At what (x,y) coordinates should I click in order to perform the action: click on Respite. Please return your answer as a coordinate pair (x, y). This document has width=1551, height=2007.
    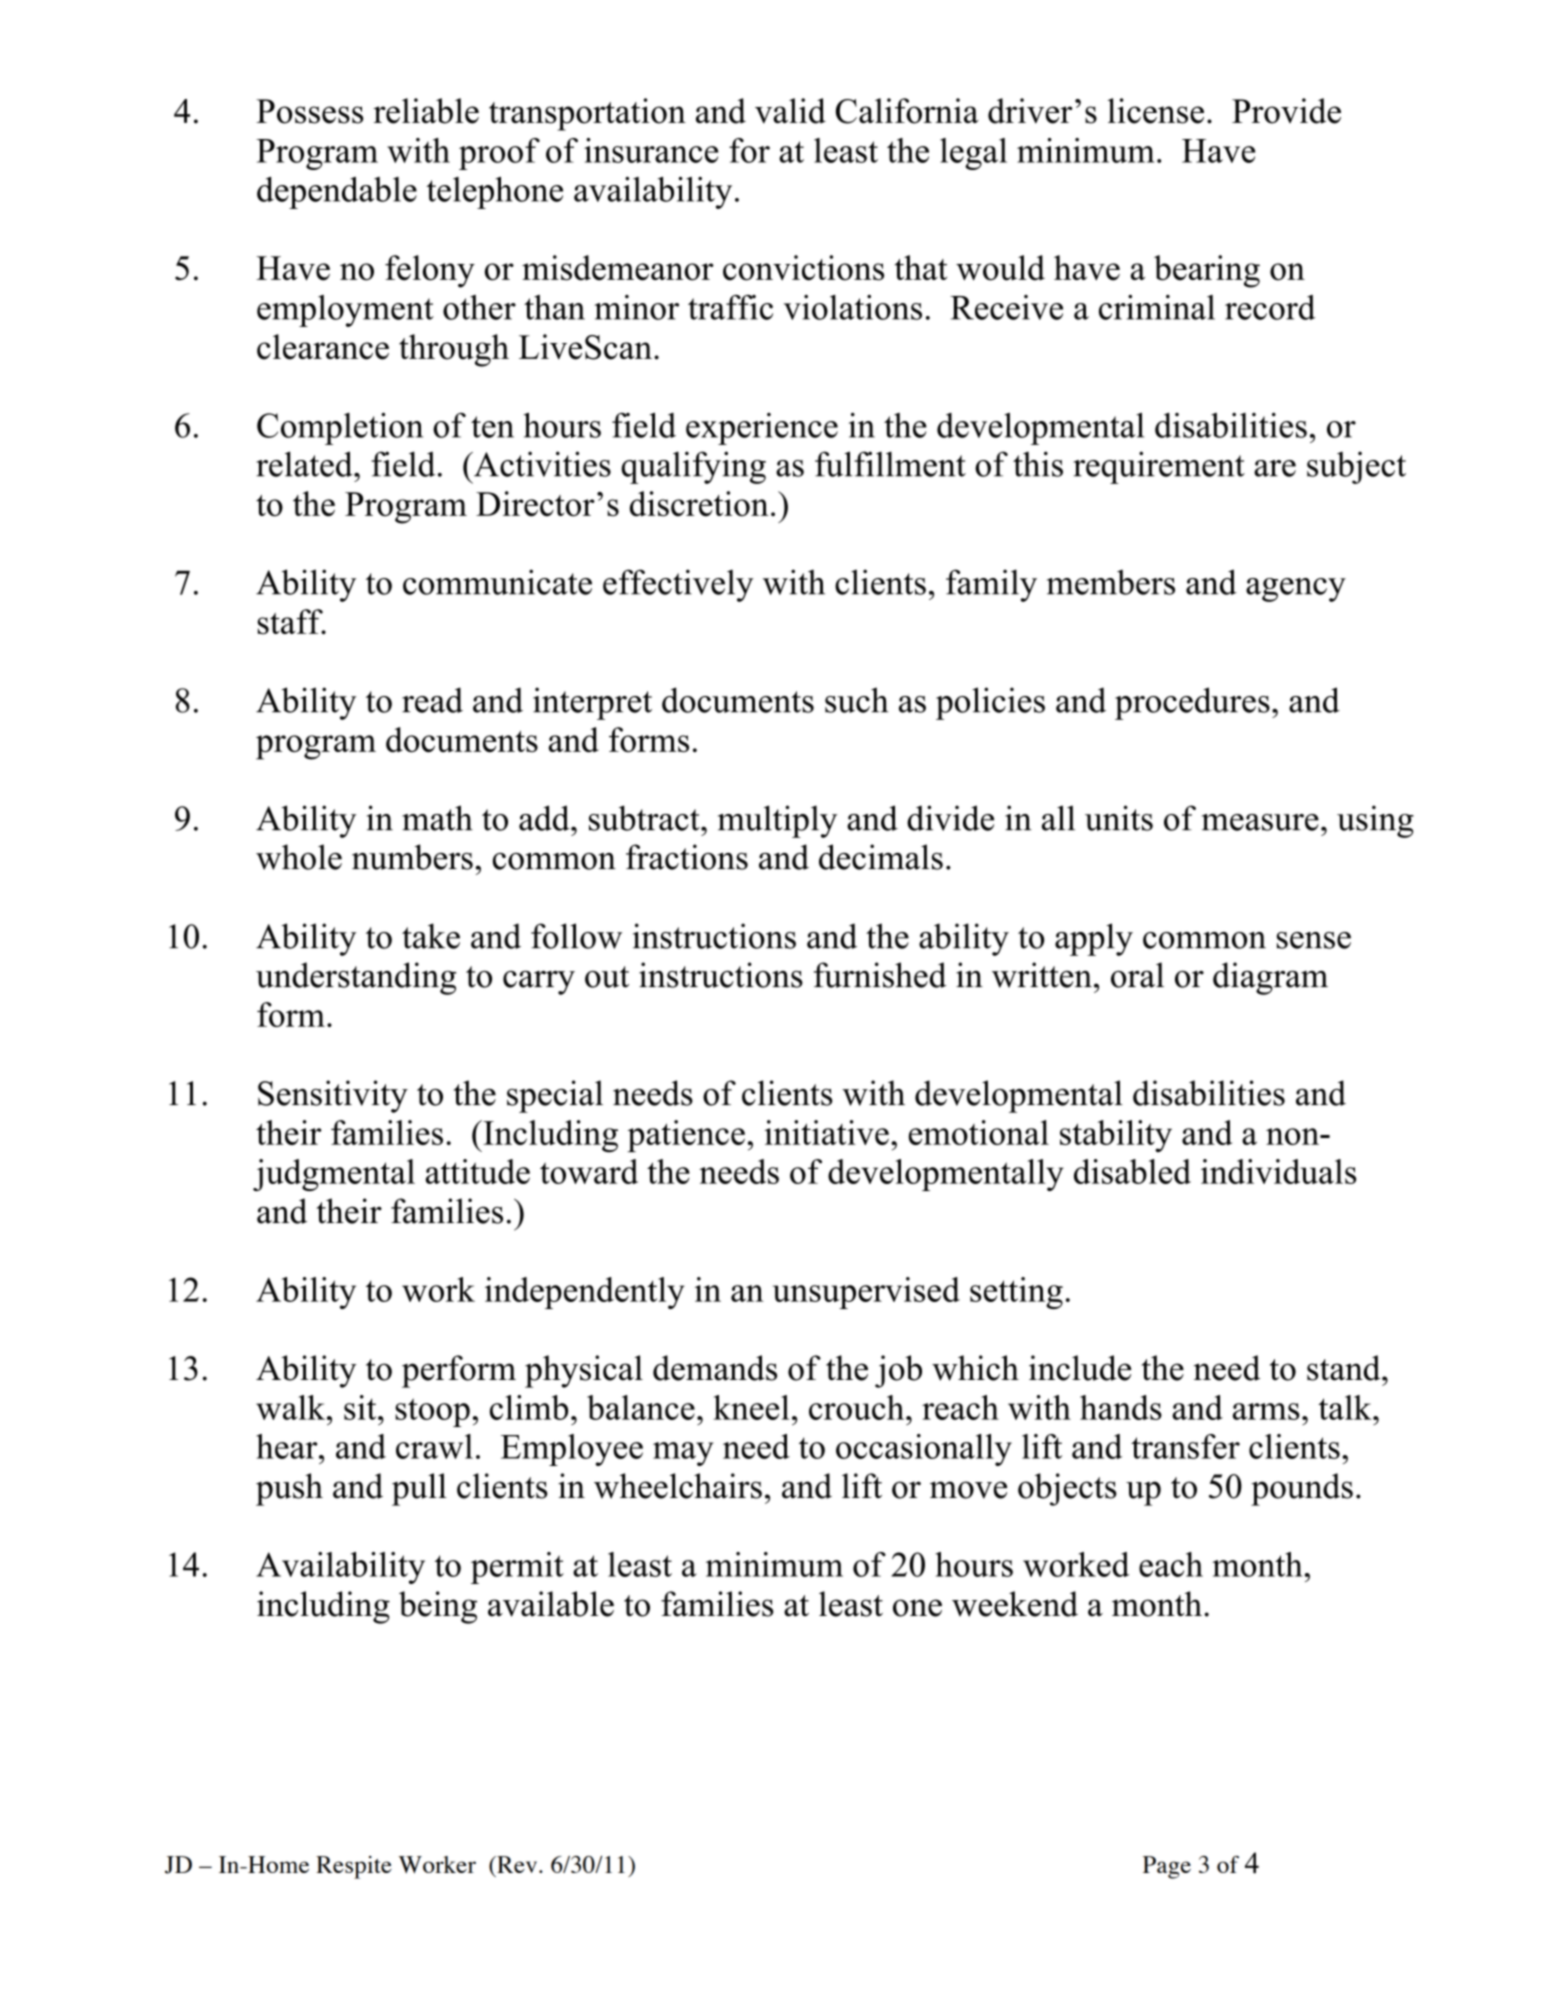
    Looking at the image, I should click on (354, 1867).
